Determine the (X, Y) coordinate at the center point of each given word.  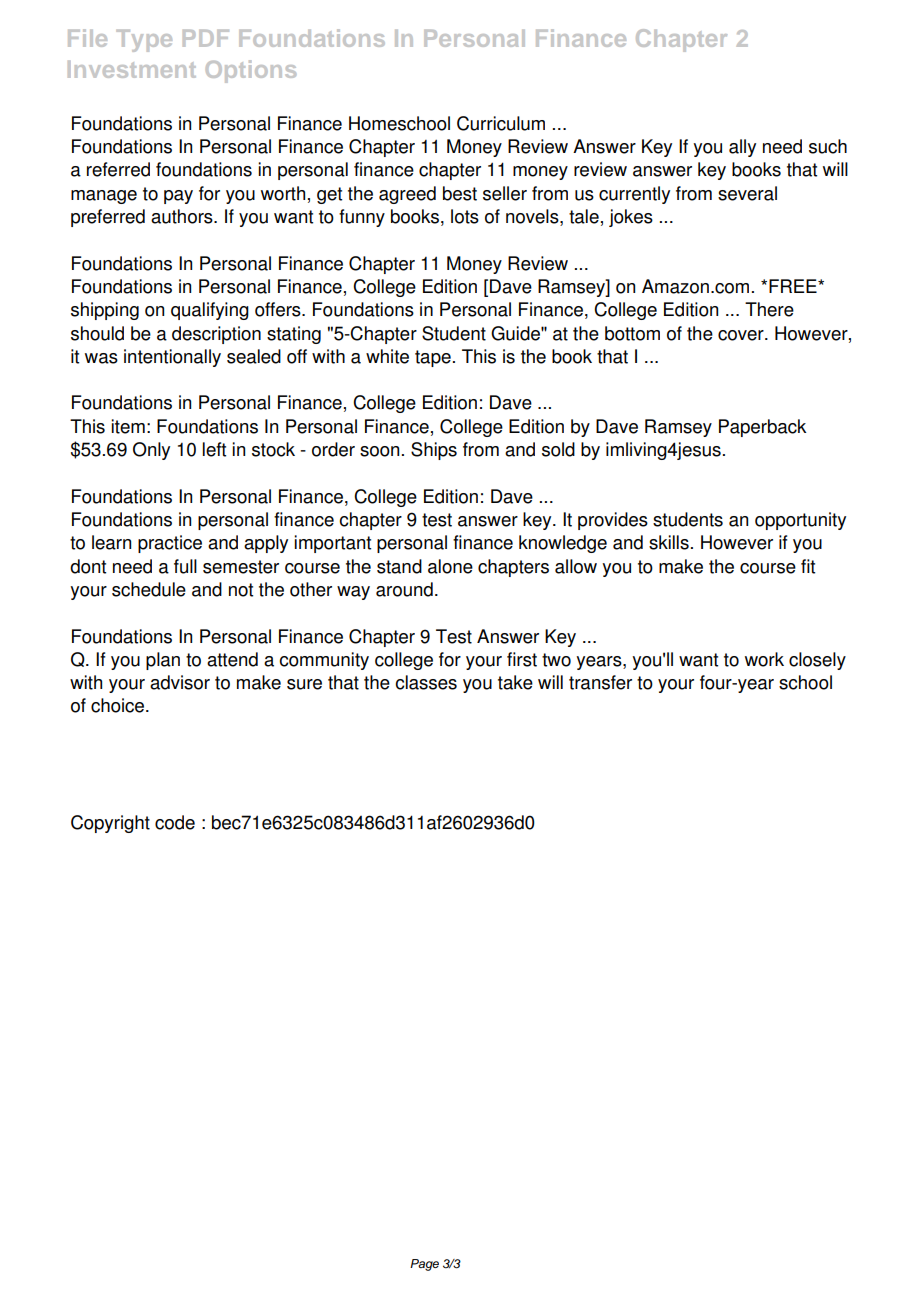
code (175, 822)
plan (163, 661)
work (764, 659)
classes (426, 682)
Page (424, 1265)
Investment (132, 69)
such (828, 146)
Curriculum (501, 123)
